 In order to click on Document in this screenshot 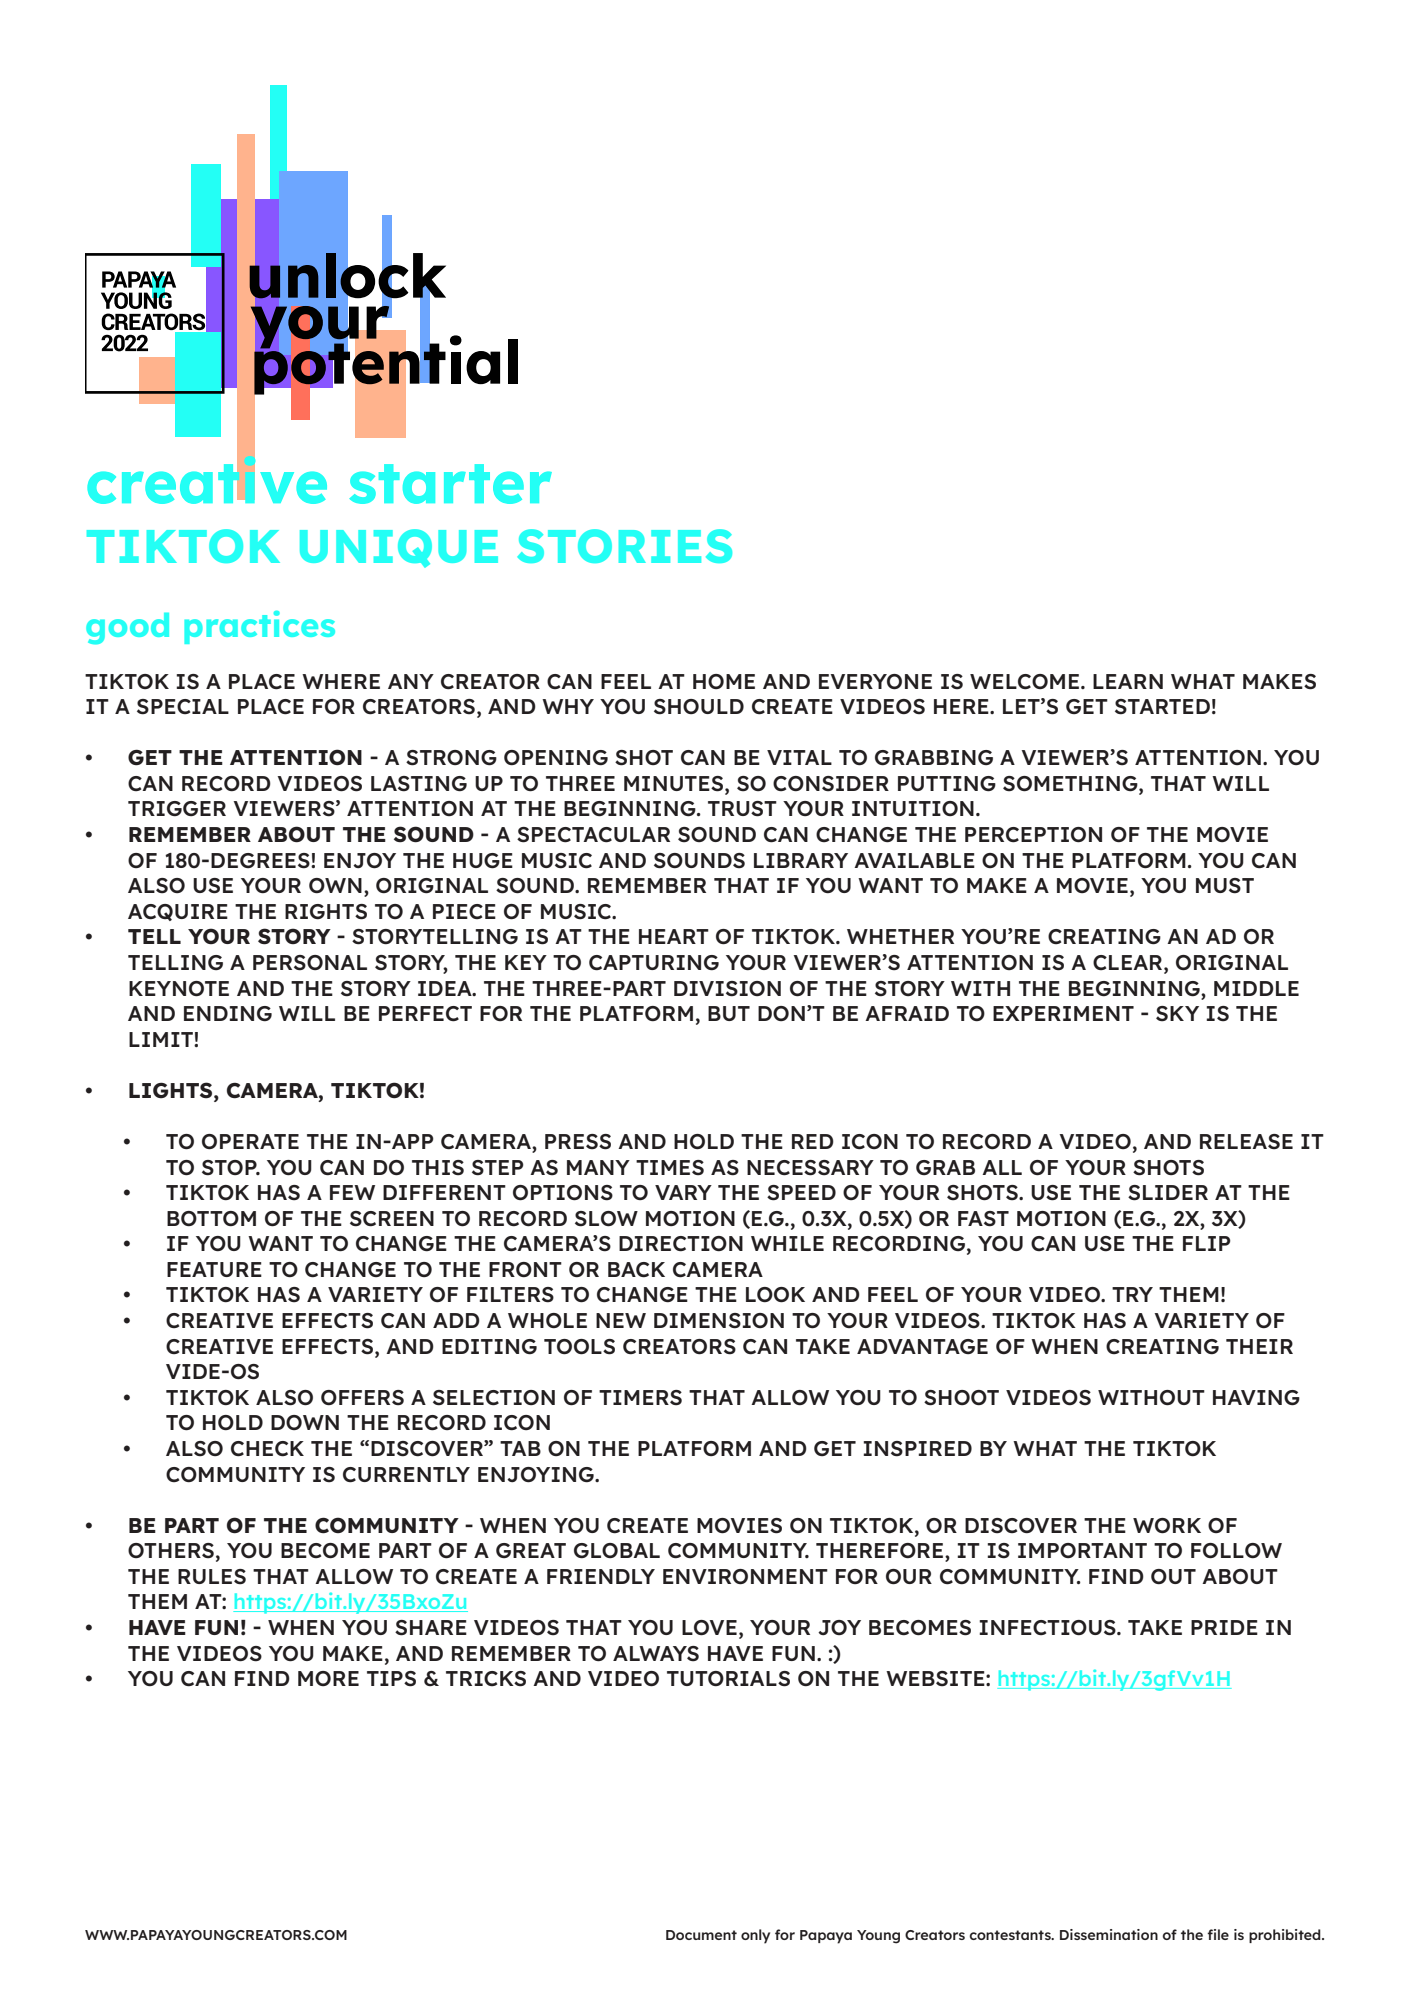, I will do `click(701, 1935)`.
